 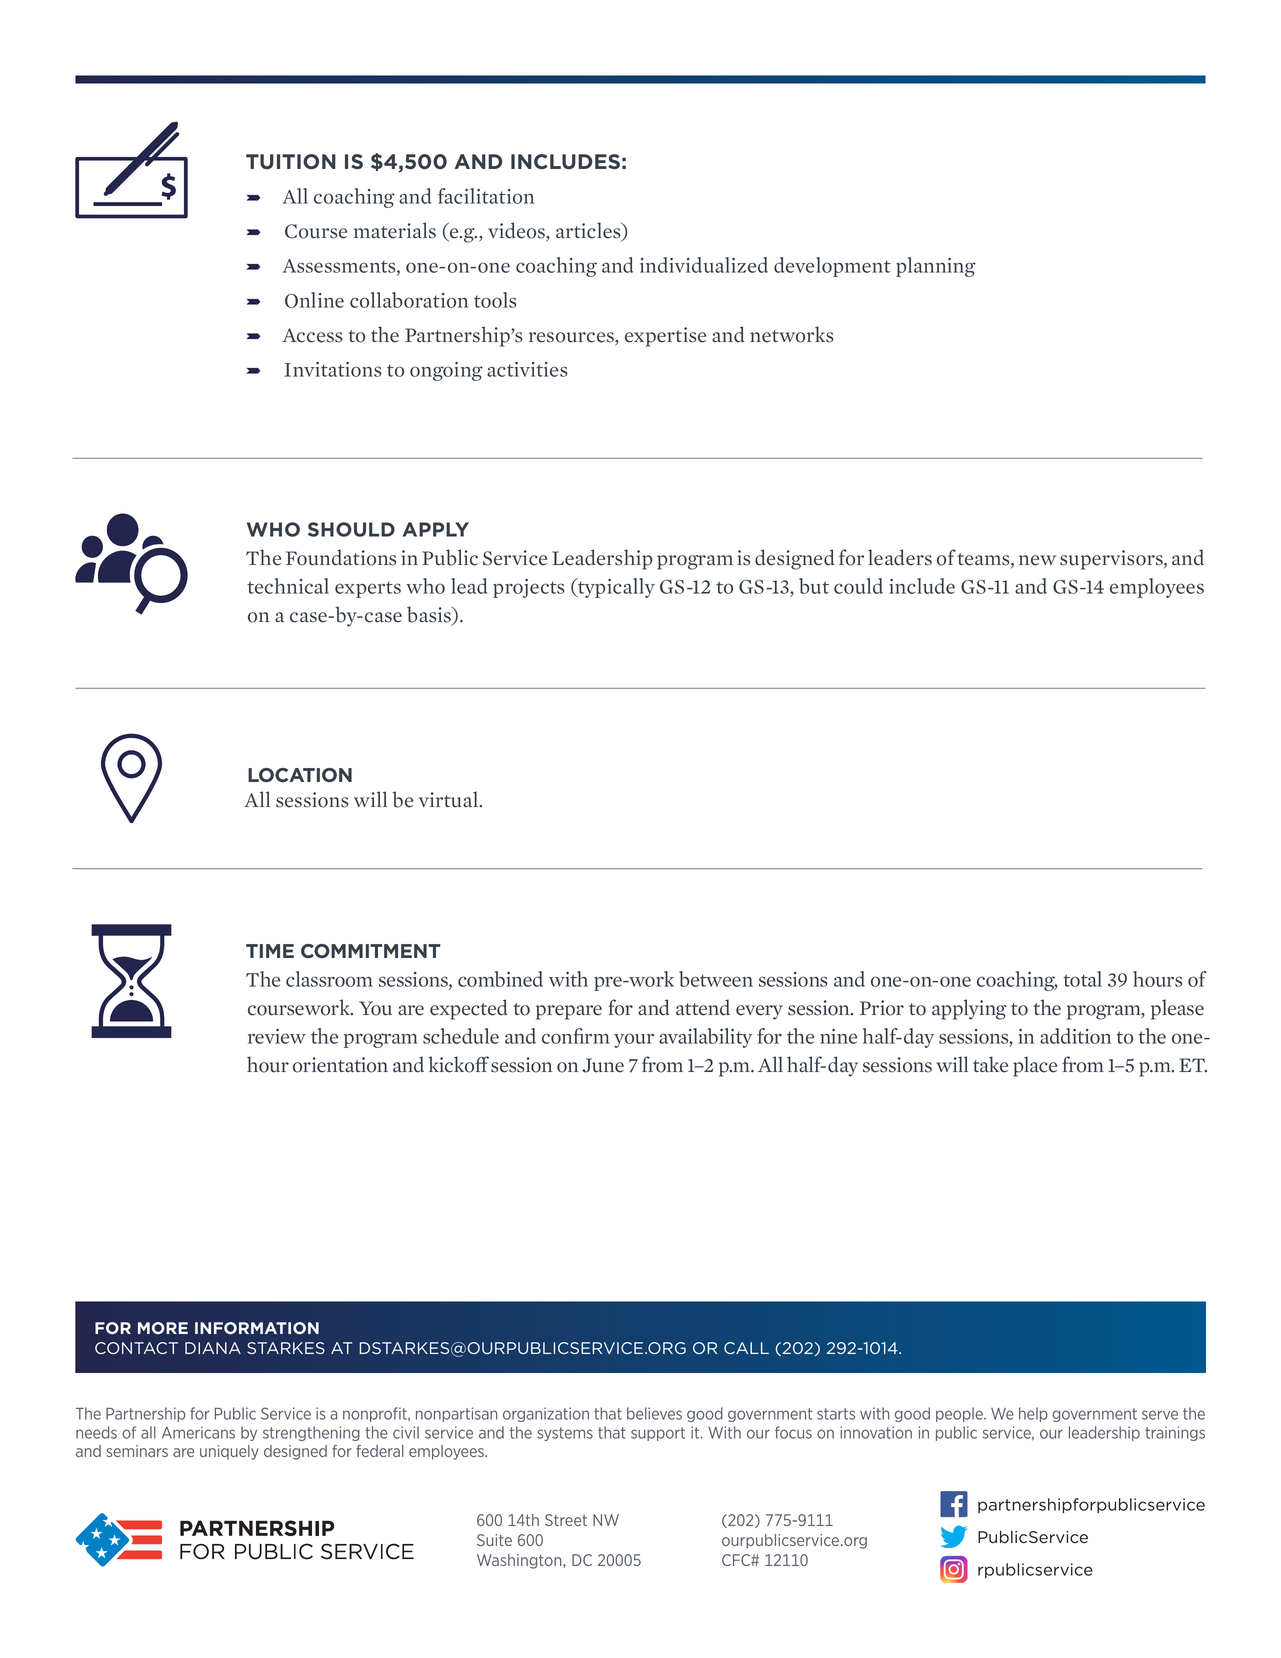 What do you see at coordinates (229, 1452) in the screenshot?
I see `uniquely` at bounding box center [229, 1452].
